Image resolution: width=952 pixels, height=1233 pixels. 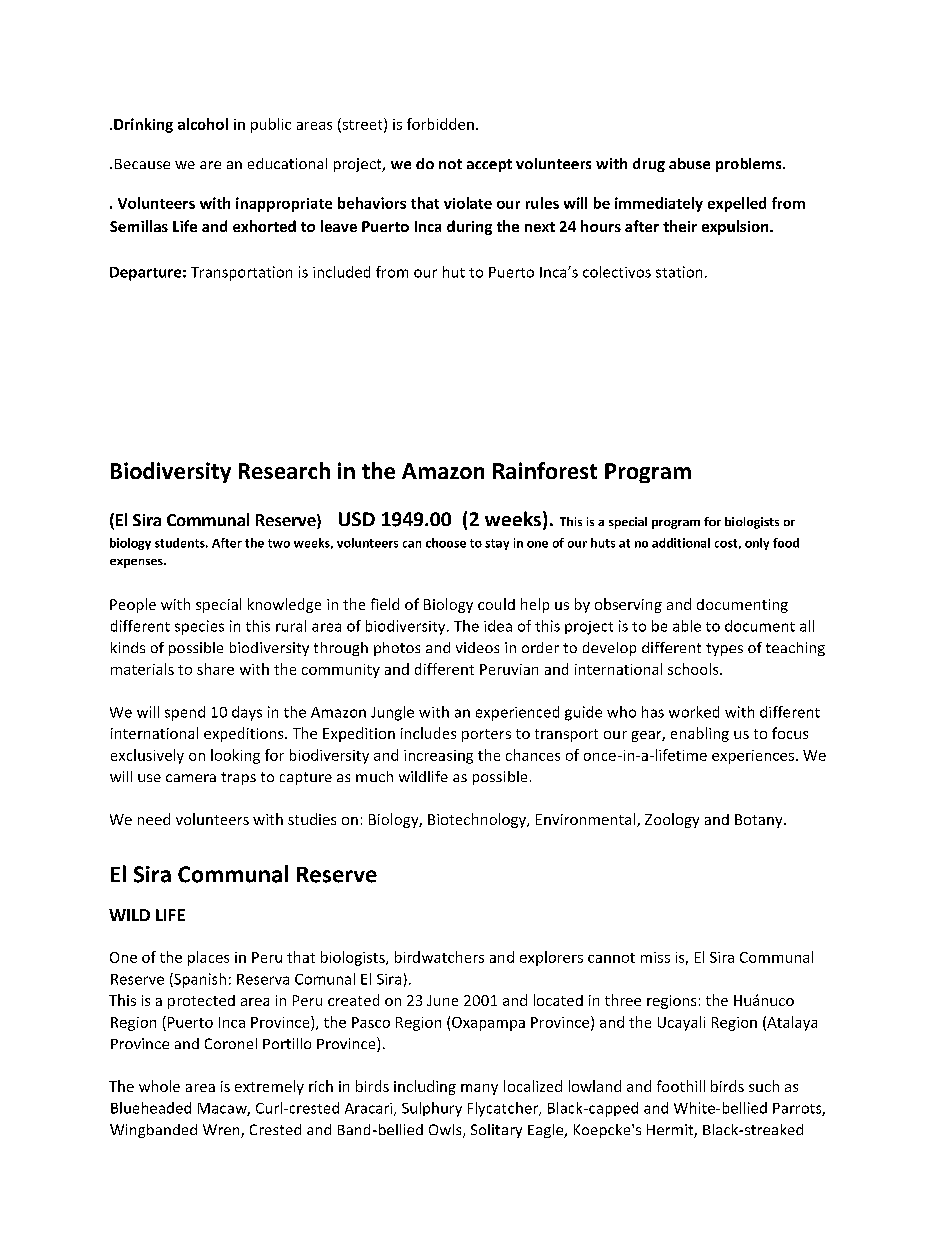 I want to click on problems, so click(x=750, y=165).
